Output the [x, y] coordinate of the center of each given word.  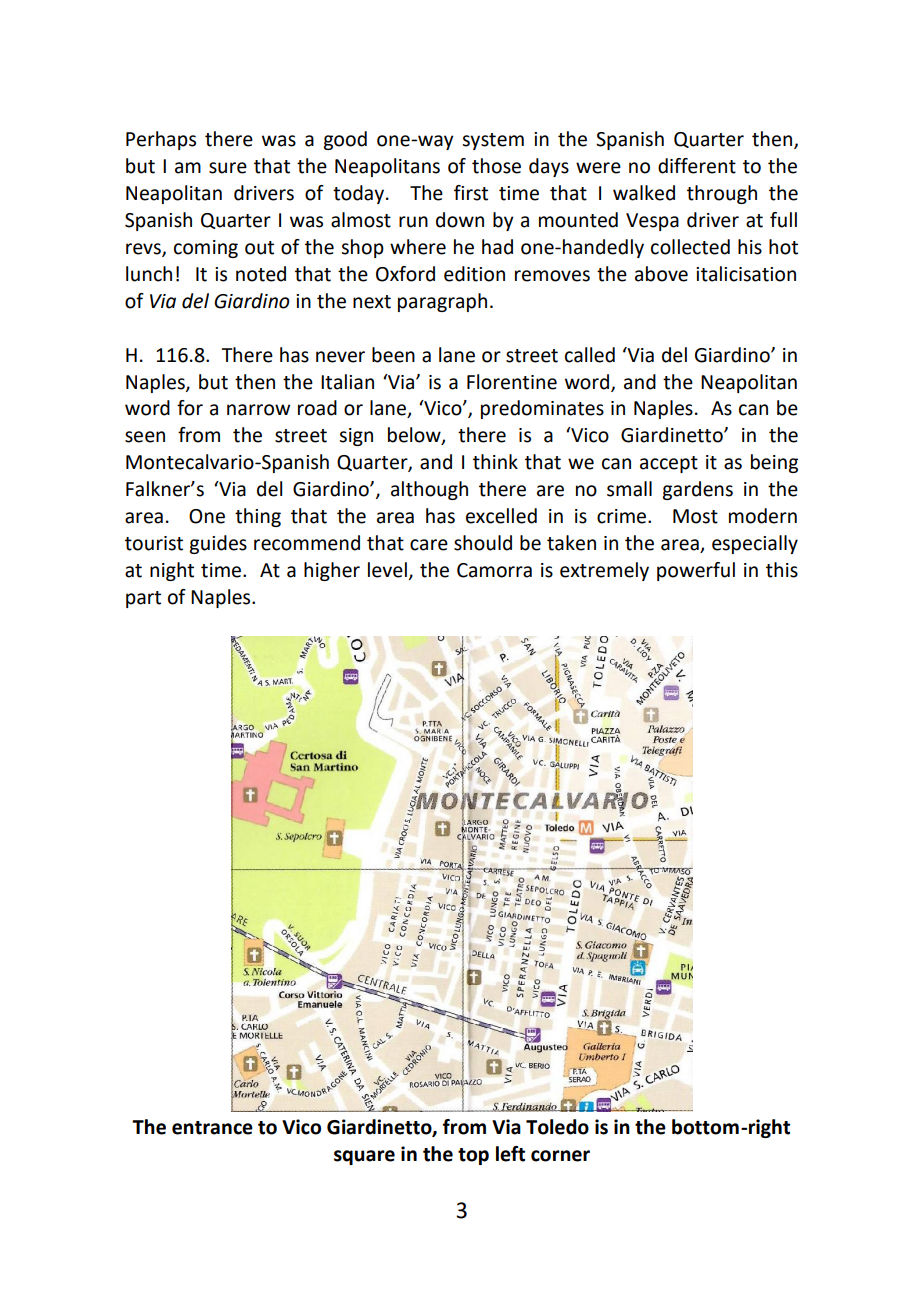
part [143, 599]
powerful [696, 571]
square [364, 1157]
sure [228, 168]
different [697, 166]
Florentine [512, 382]
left [510, 1154]
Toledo [557, 1127]
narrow [258, 410]
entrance [212, 1128]
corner [560, 1156]
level [387, 570]
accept [669, 464]
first [471, 193]
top [473, 1156]
